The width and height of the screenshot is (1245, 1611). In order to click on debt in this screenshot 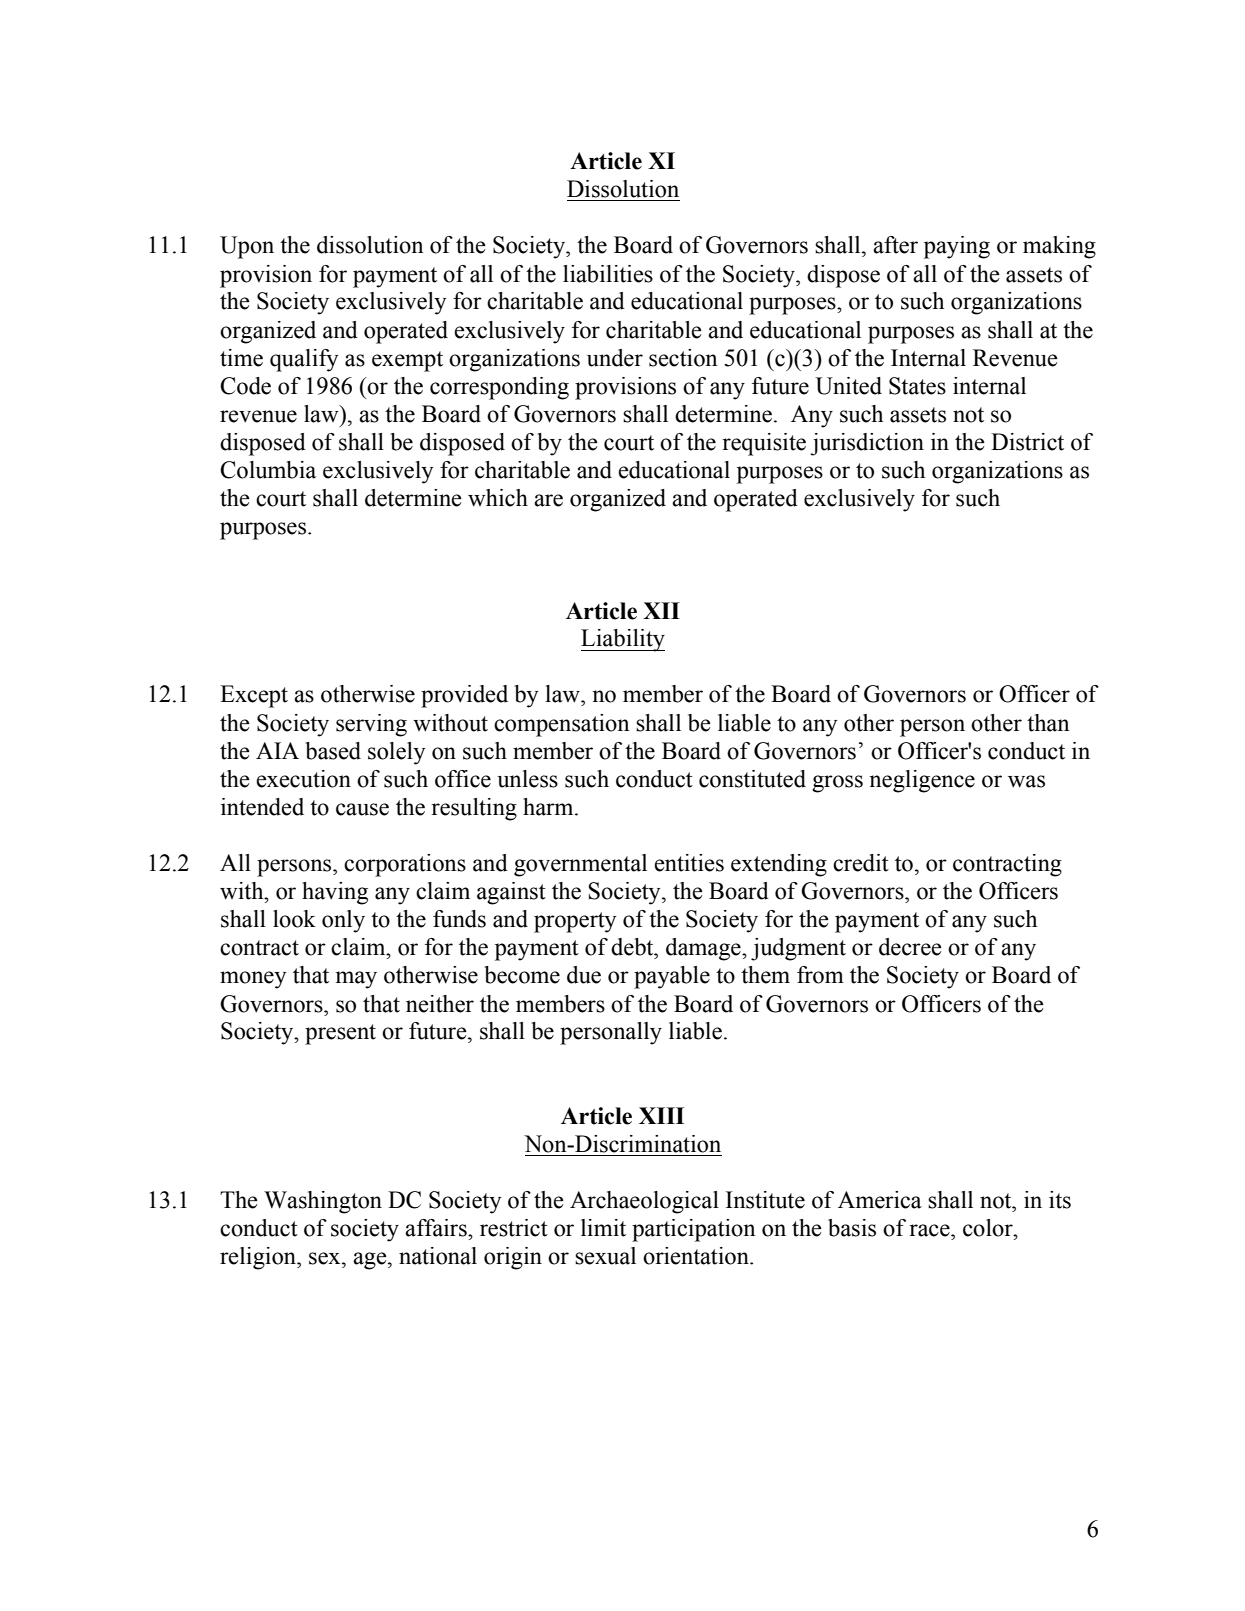, I will do `click(633, 947)`.
